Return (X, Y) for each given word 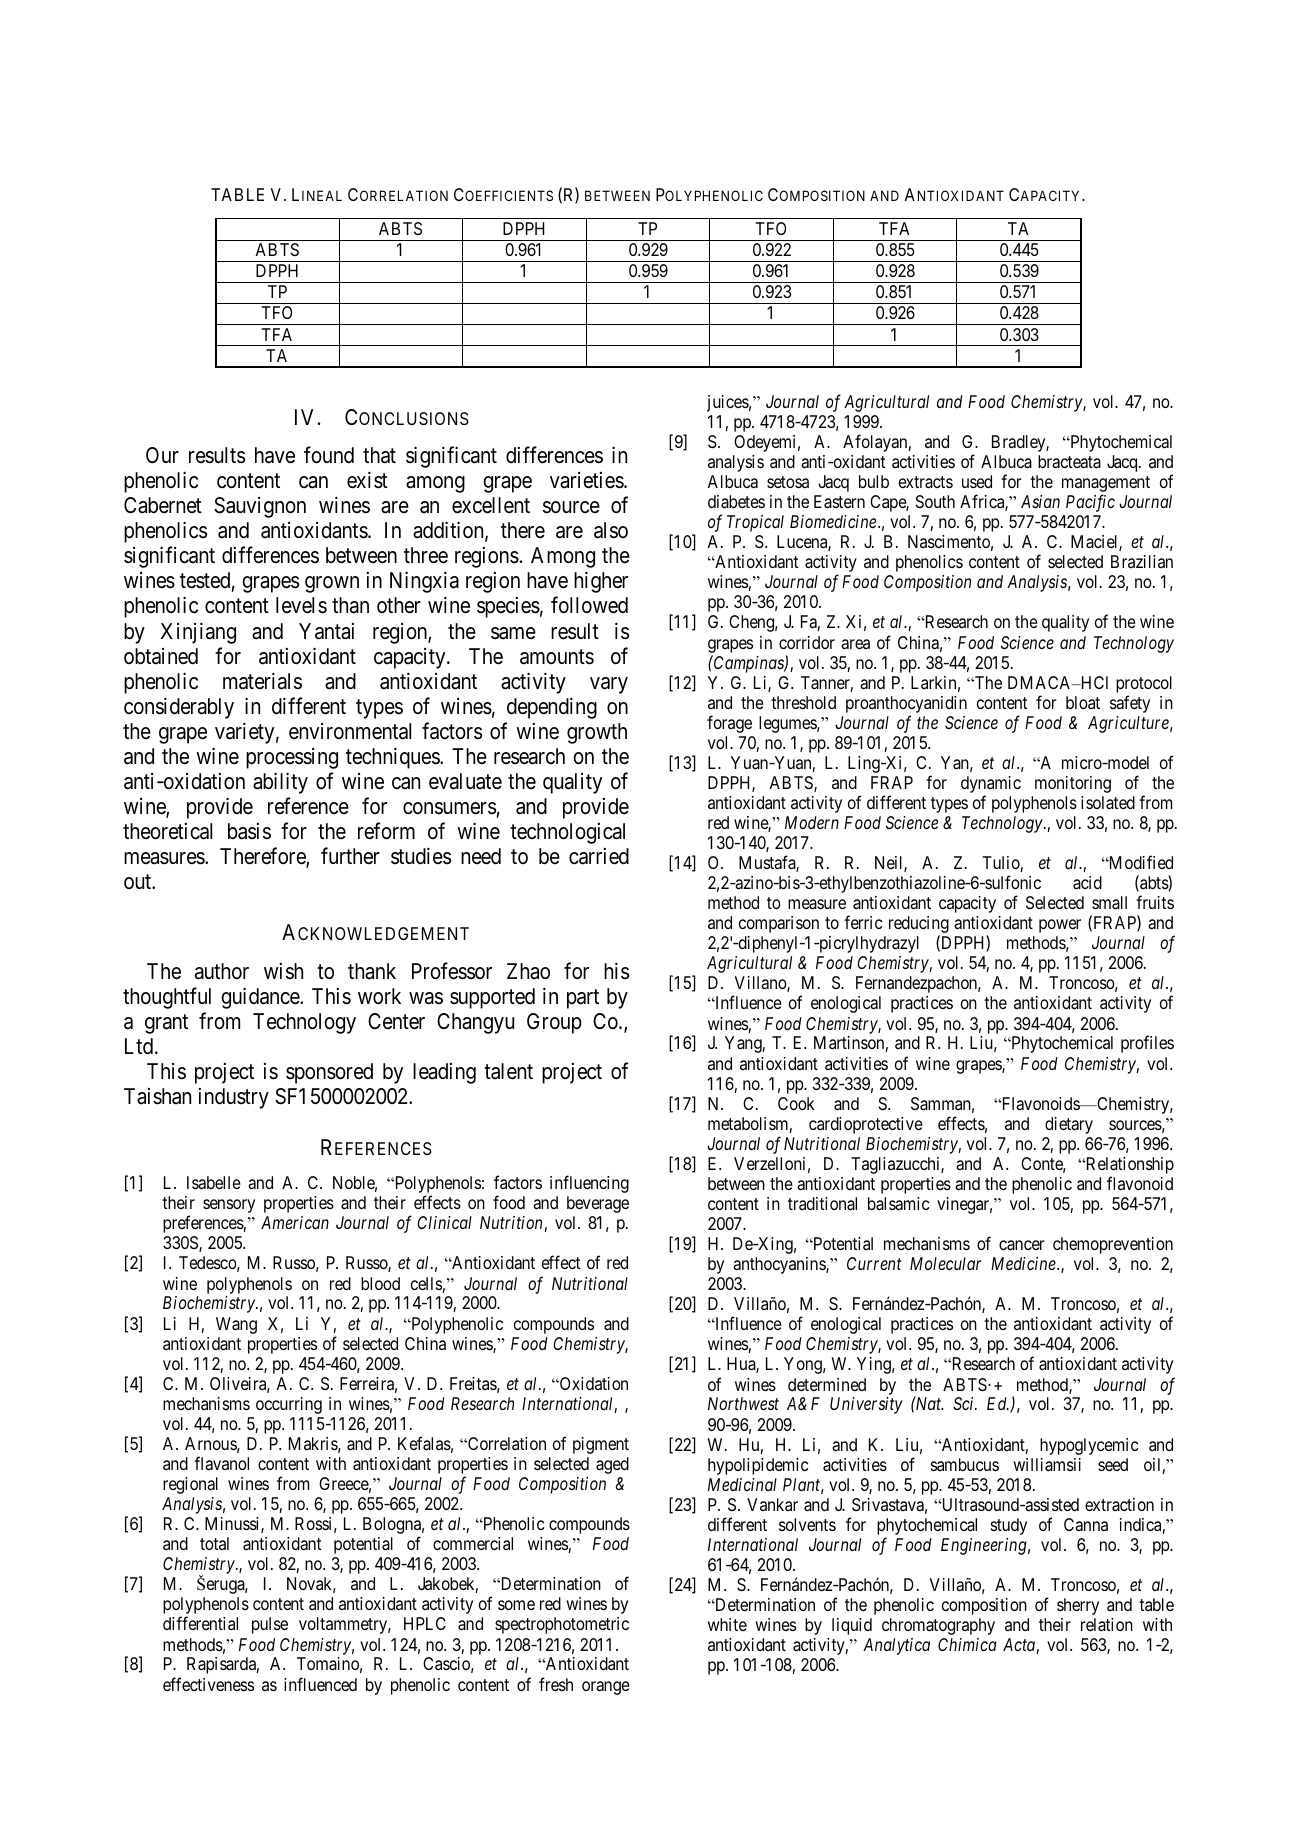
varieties (587, 480)
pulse (270, 1625)
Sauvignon (260, 507)
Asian (1040, 501)
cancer (1022, 1245)
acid (1087, 883)
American (295, 1222)
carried (599, 856)
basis (249, 831)
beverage (598, 1204)
